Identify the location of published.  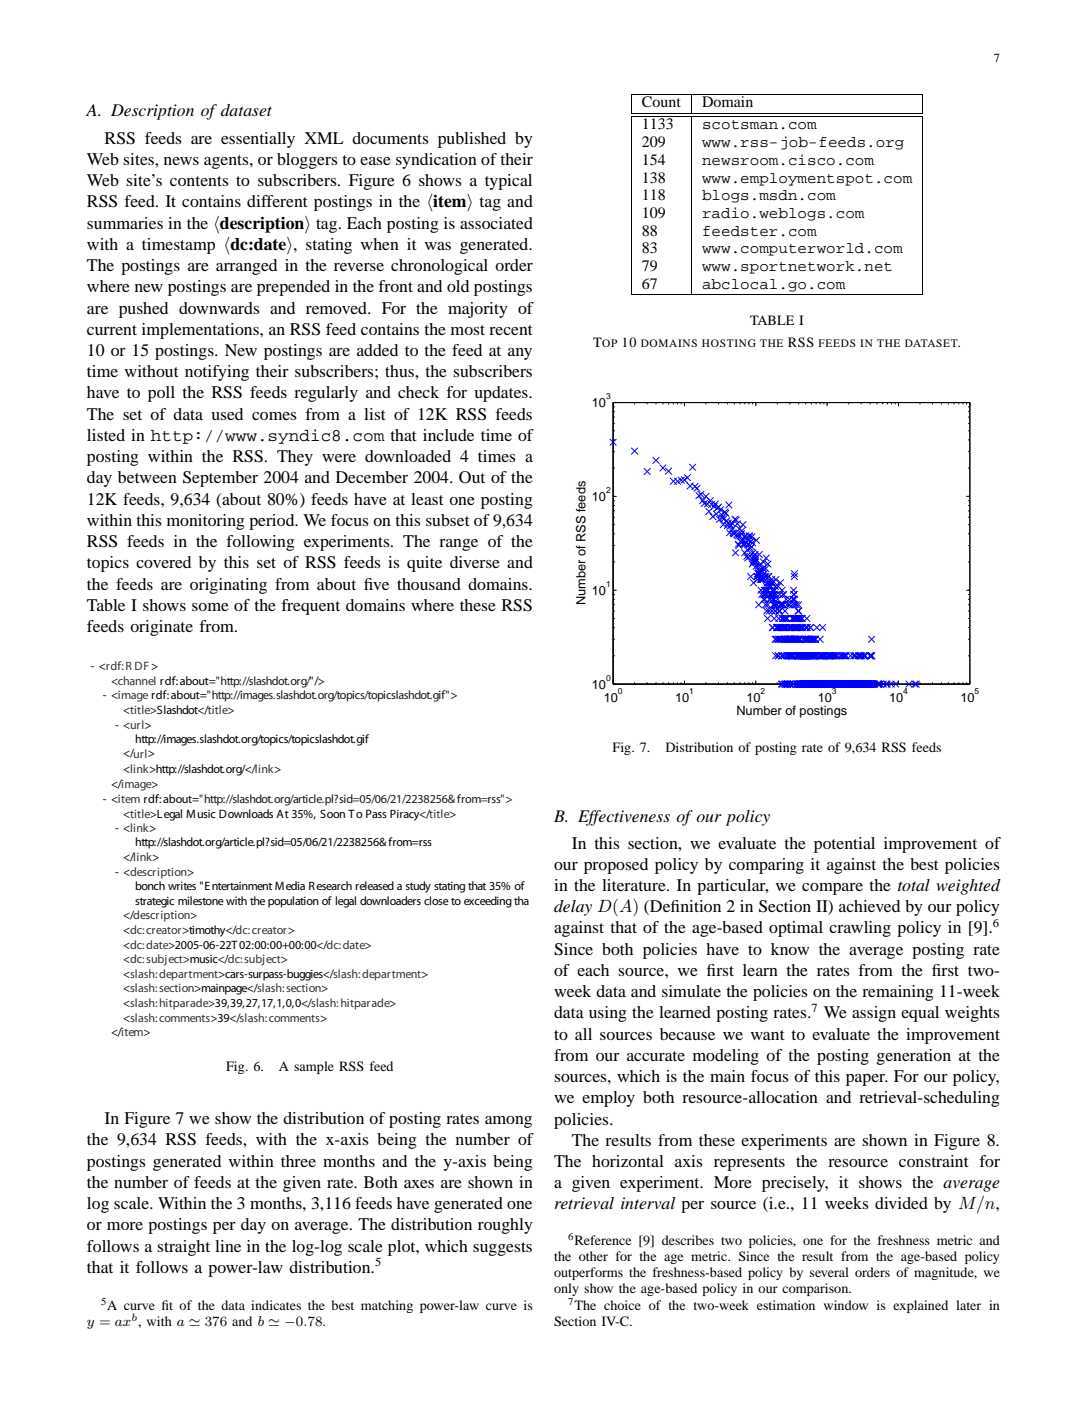
(472, 140).
